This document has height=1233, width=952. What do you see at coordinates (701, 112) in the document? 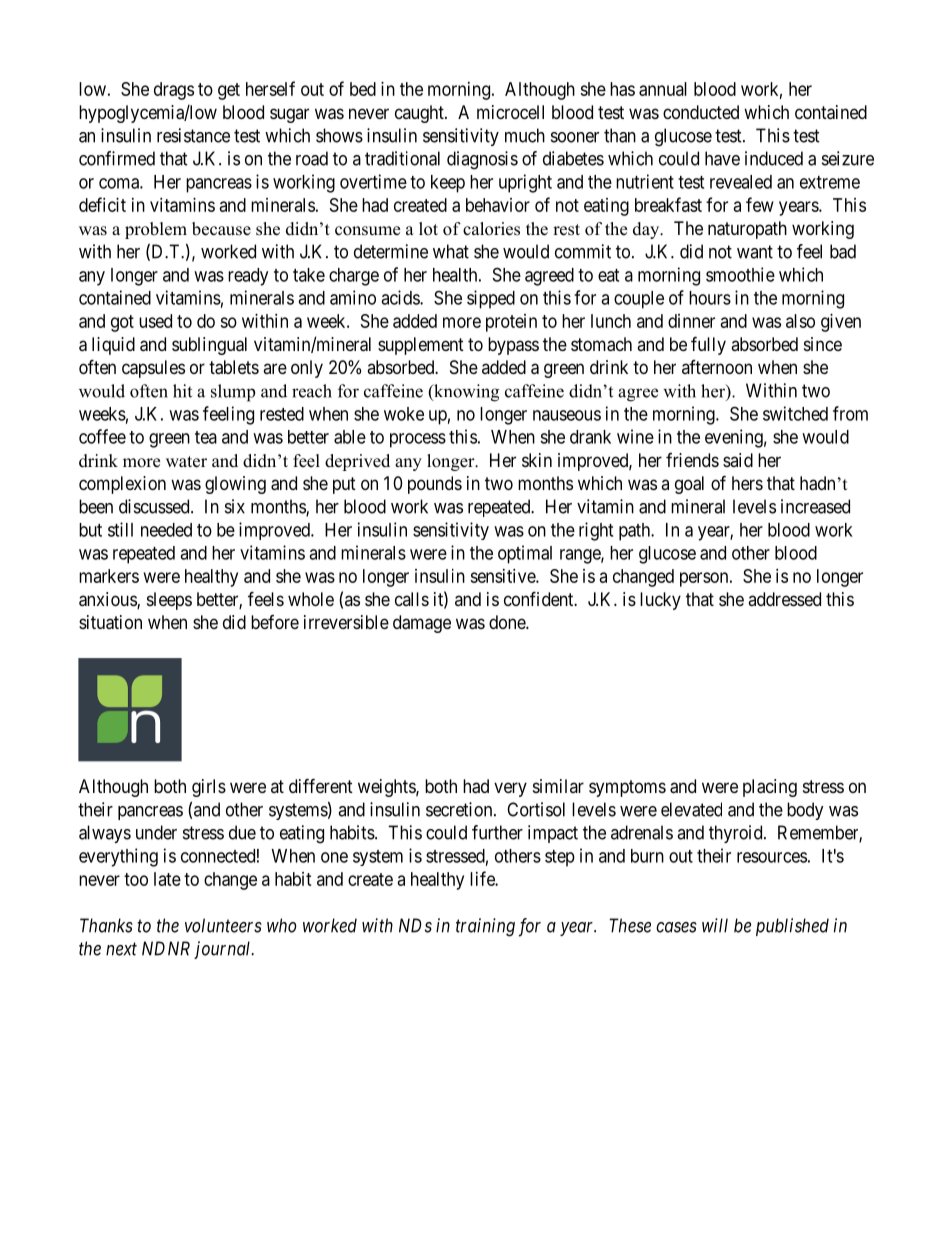
I see `conducted` at bounding box center [701, 112].
